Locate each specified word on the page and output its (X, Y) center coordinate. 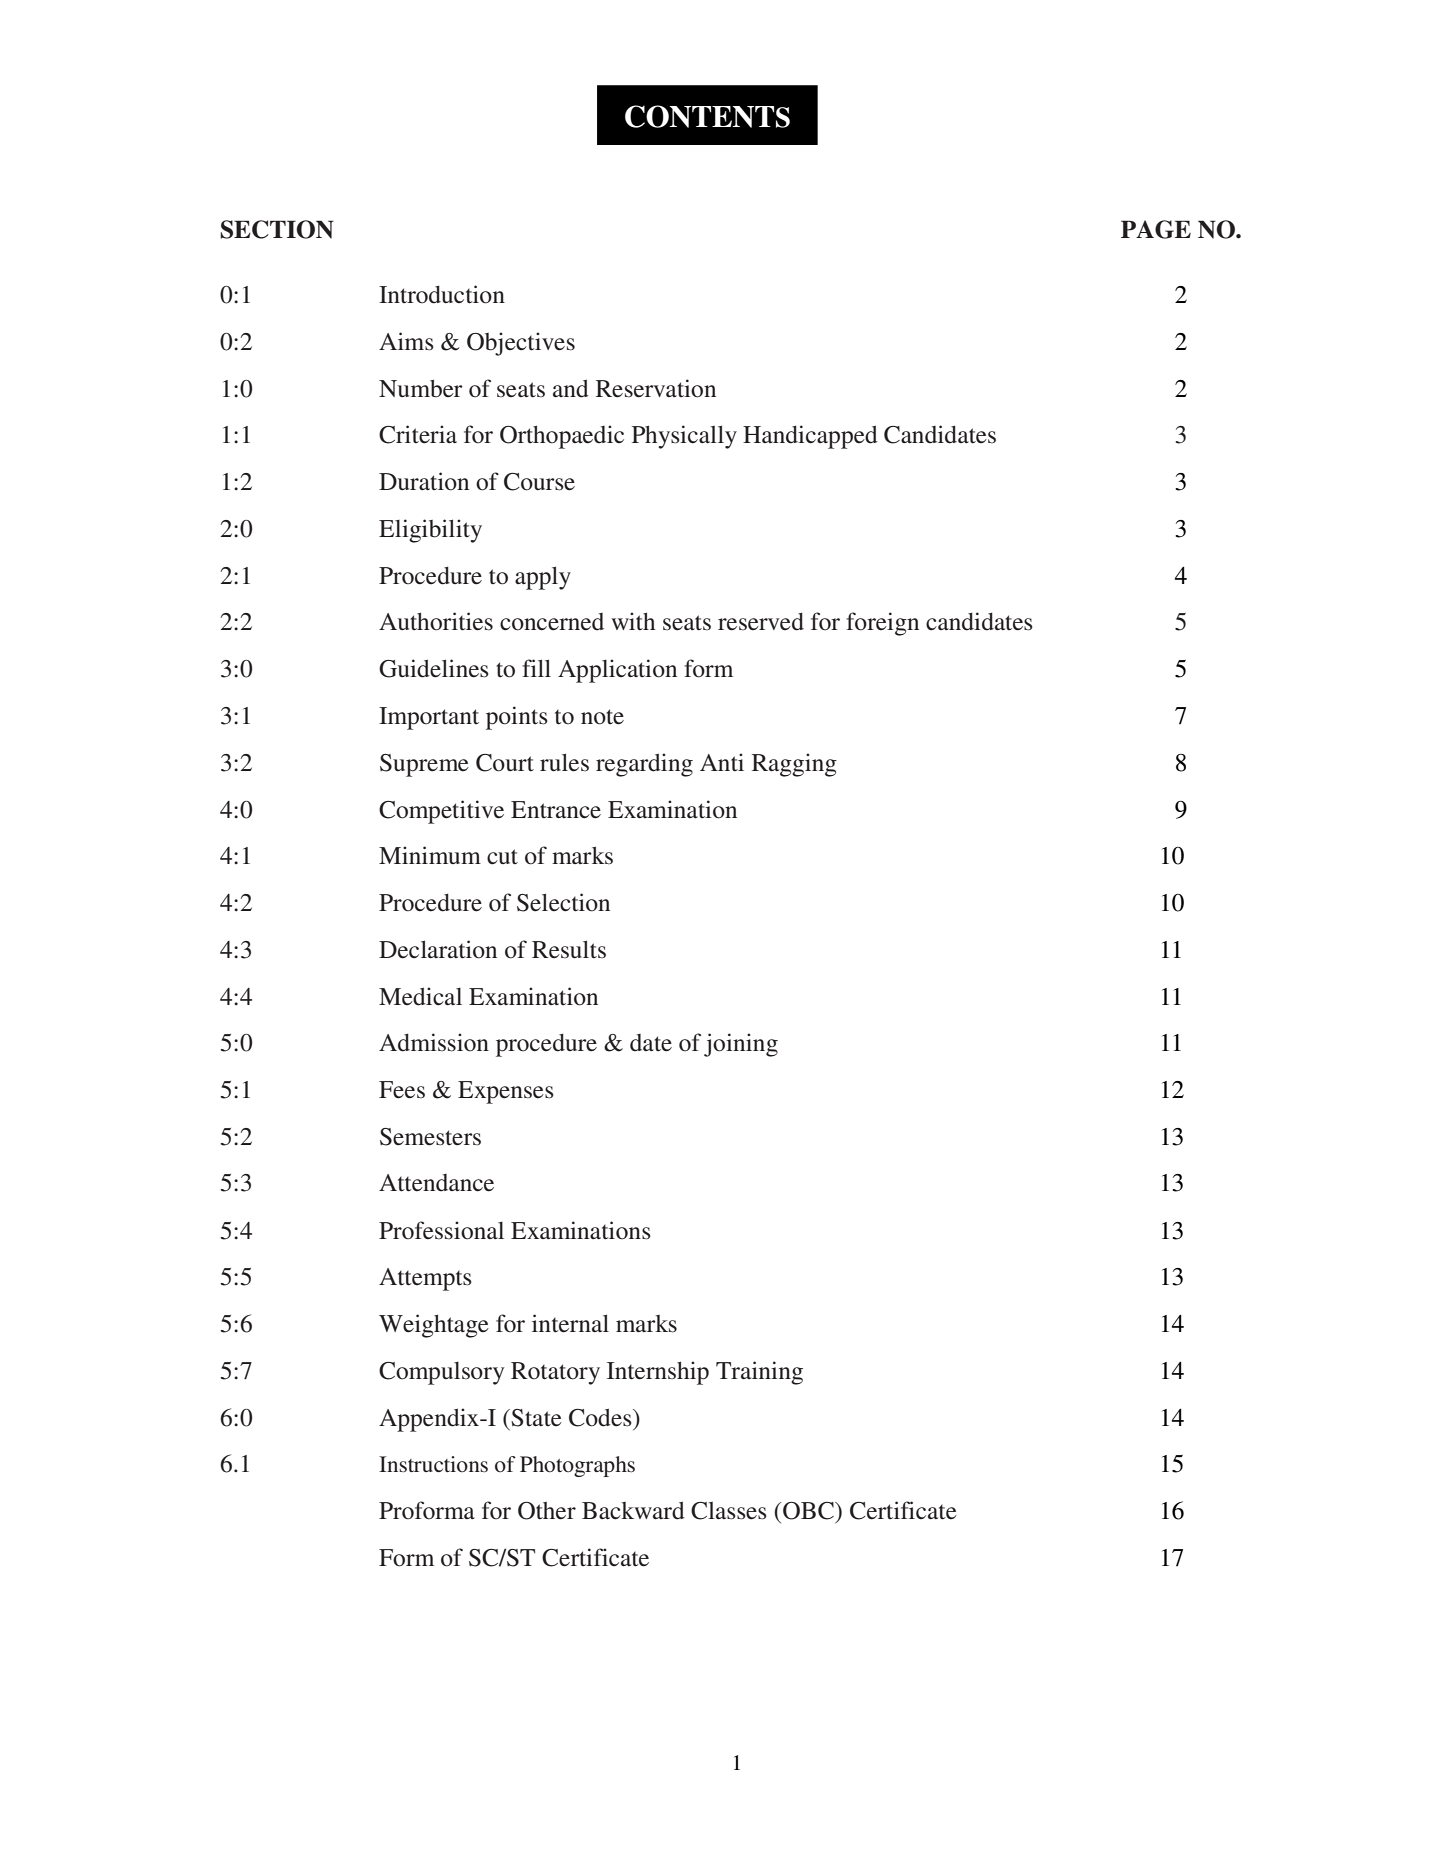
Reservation (656, 388)
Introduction (442, 294)
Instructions (433, 1464)
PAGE (1156, 229)
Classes (729, 1511)
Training (759, 1373)
